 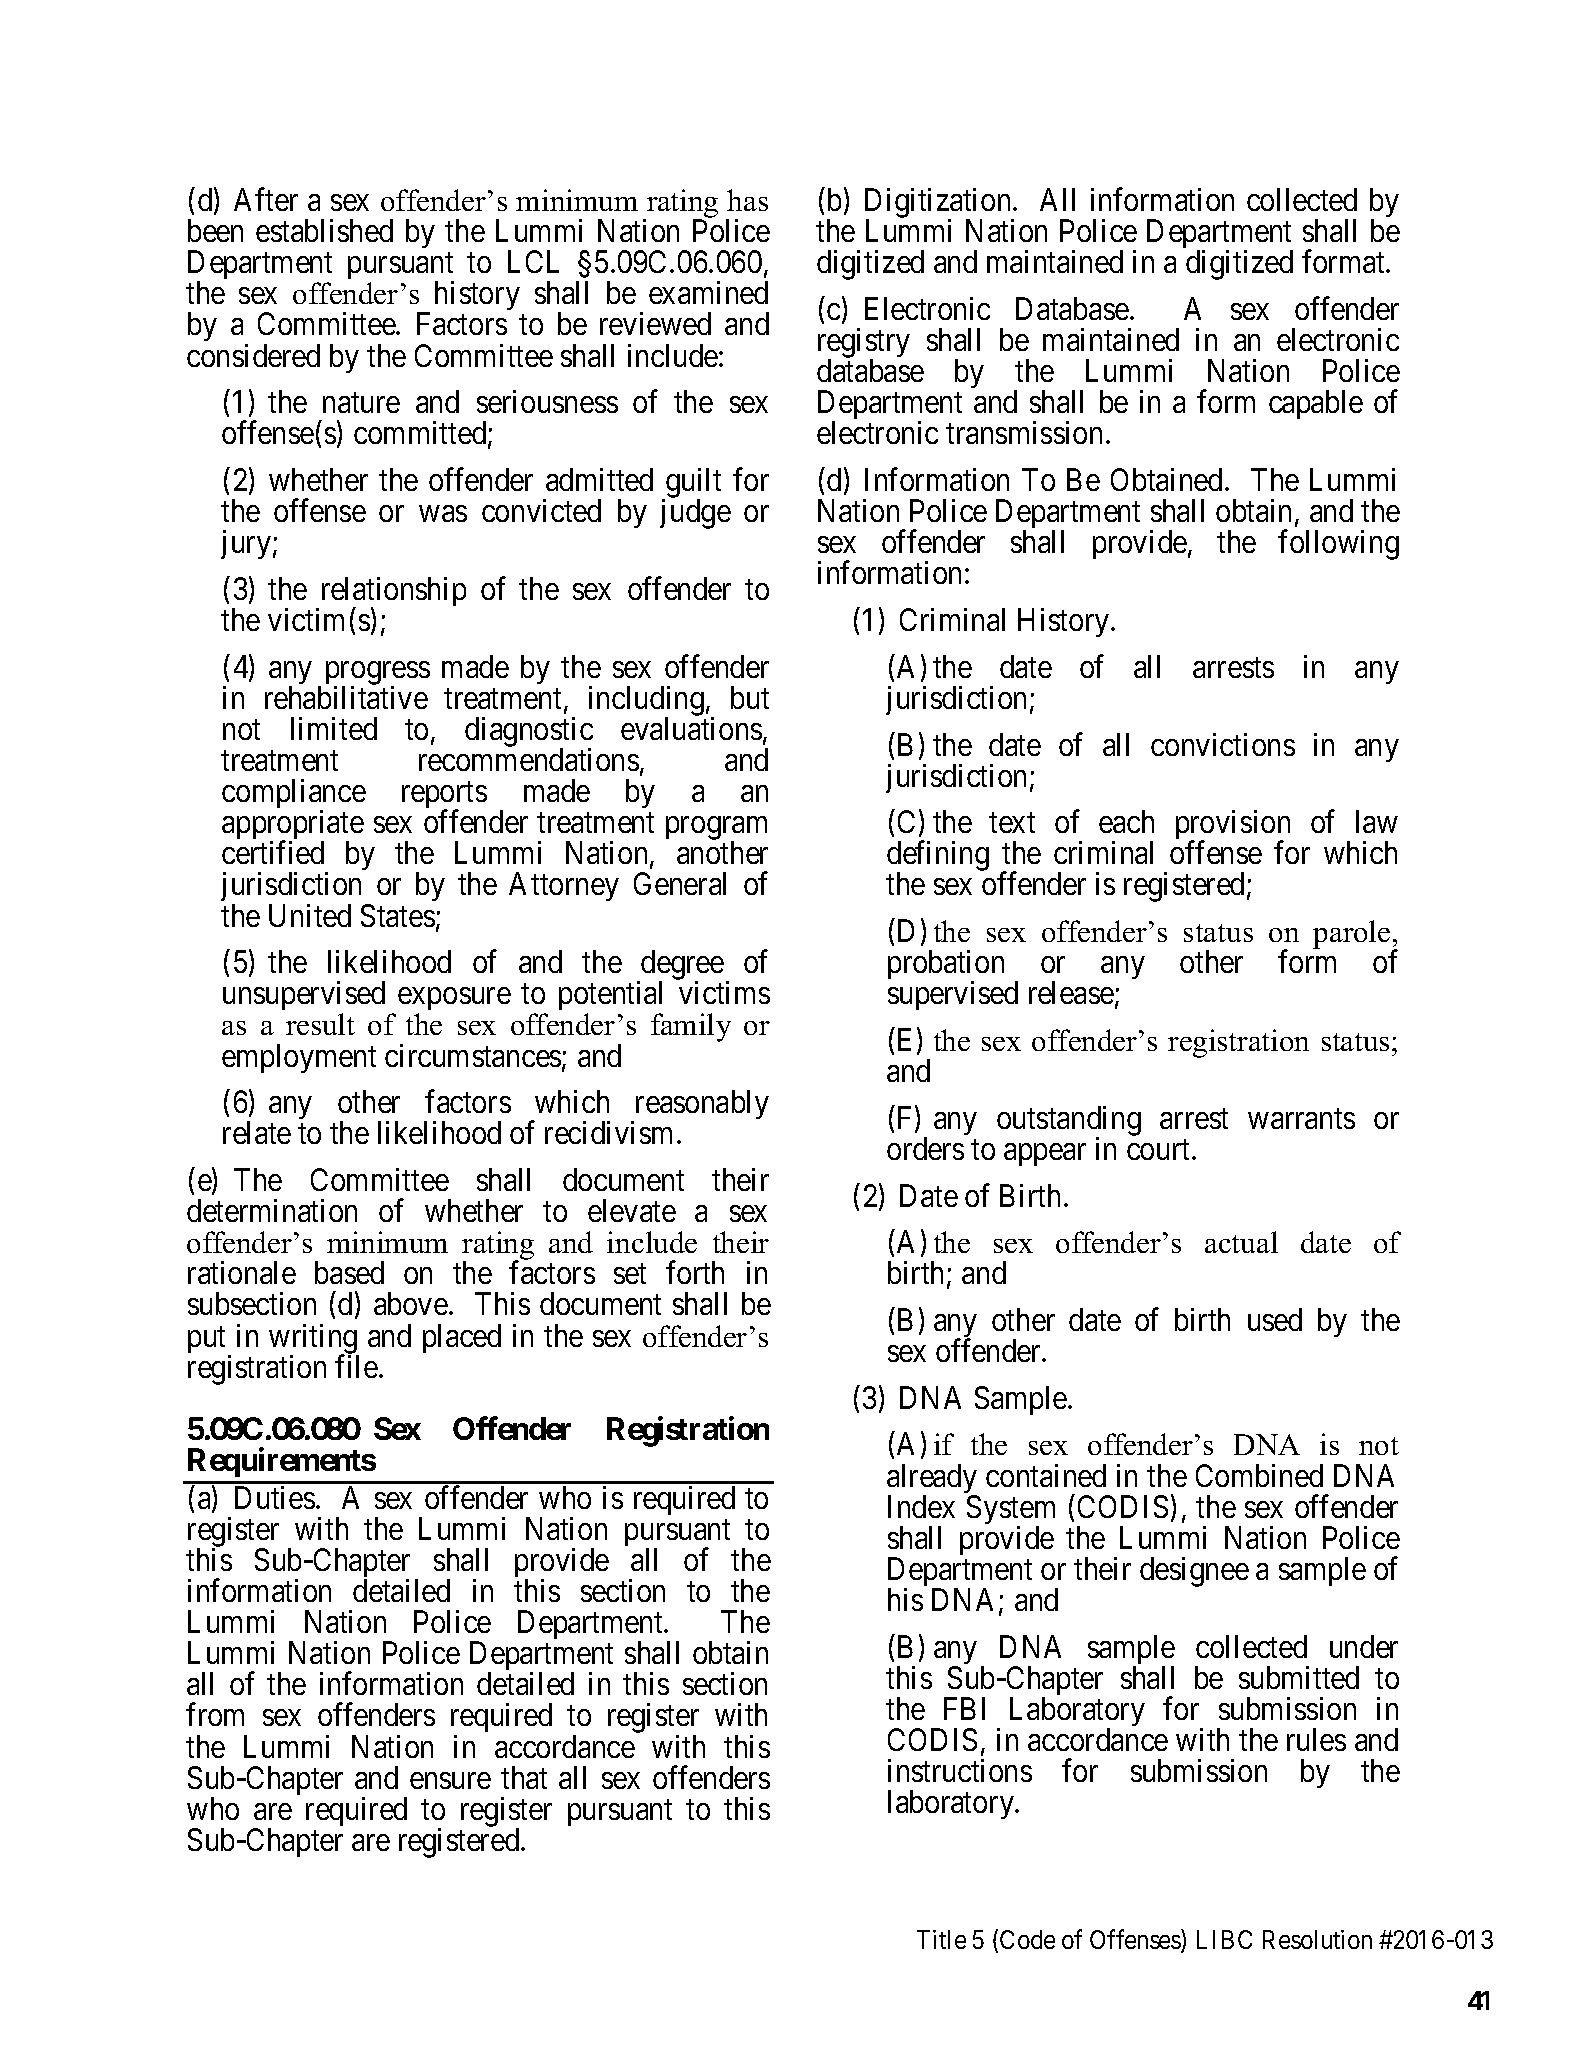 I want to click on ensure, so click(x=450, y=1780).
